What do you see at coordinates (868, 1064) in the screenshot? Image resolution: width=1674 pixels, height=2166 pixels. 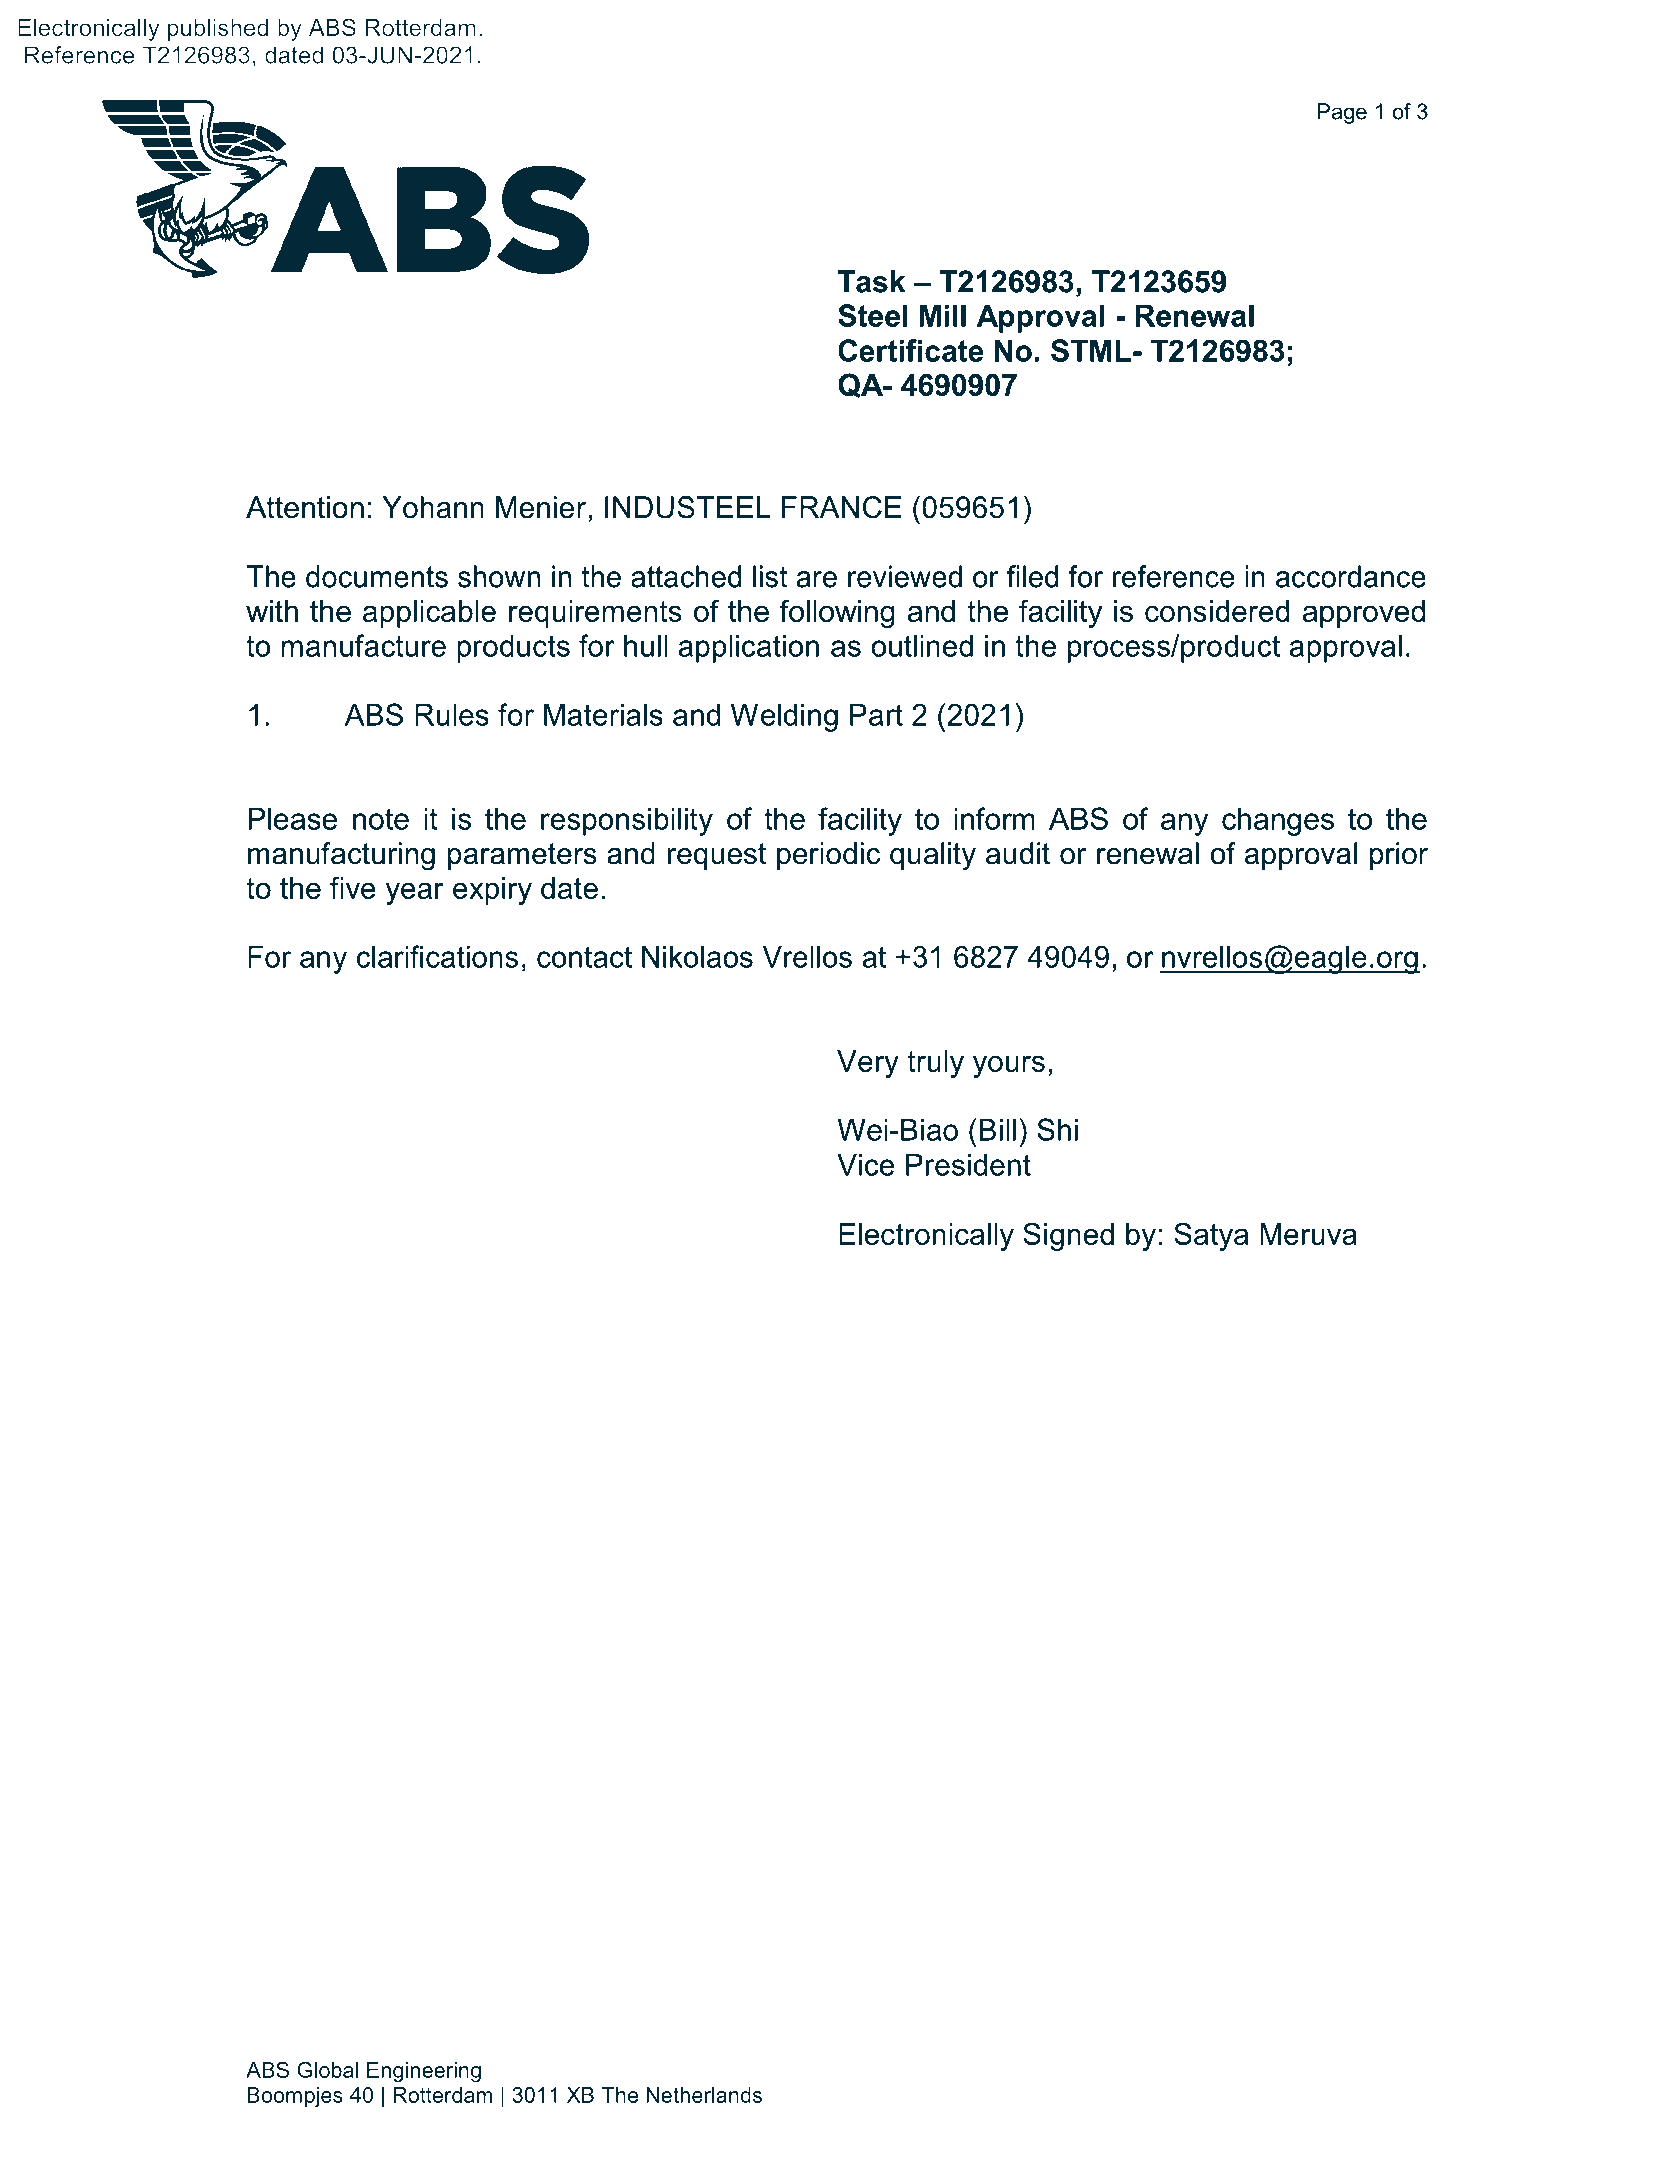 I see `Very` at bounding box center [868, 1064].
